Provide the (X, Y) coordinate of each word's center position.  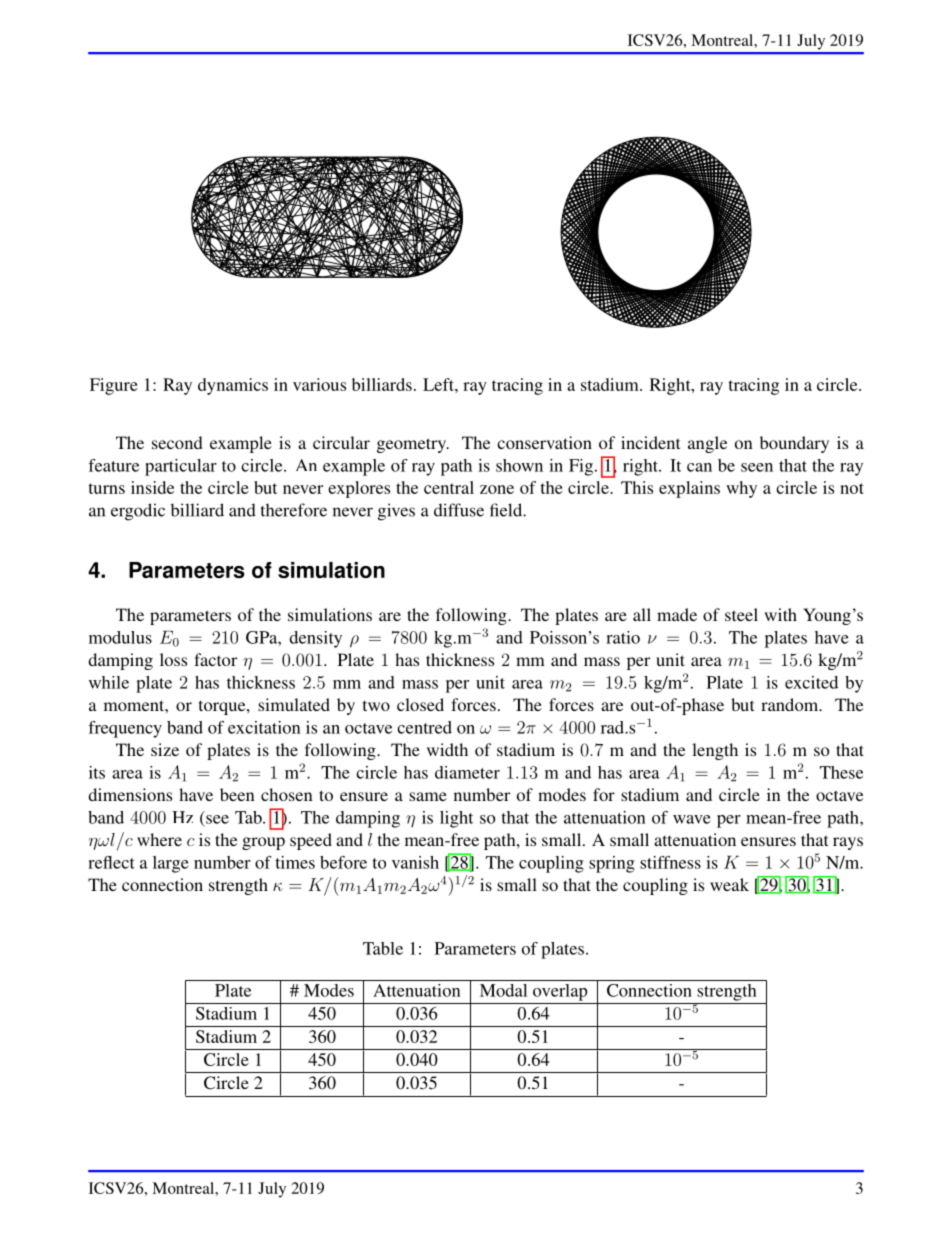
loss (173, 659)
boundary (794, 444)
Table (383, 948)
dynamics (233, 386)
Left (439, 384)
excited (811, 682)
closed (420, 704)
